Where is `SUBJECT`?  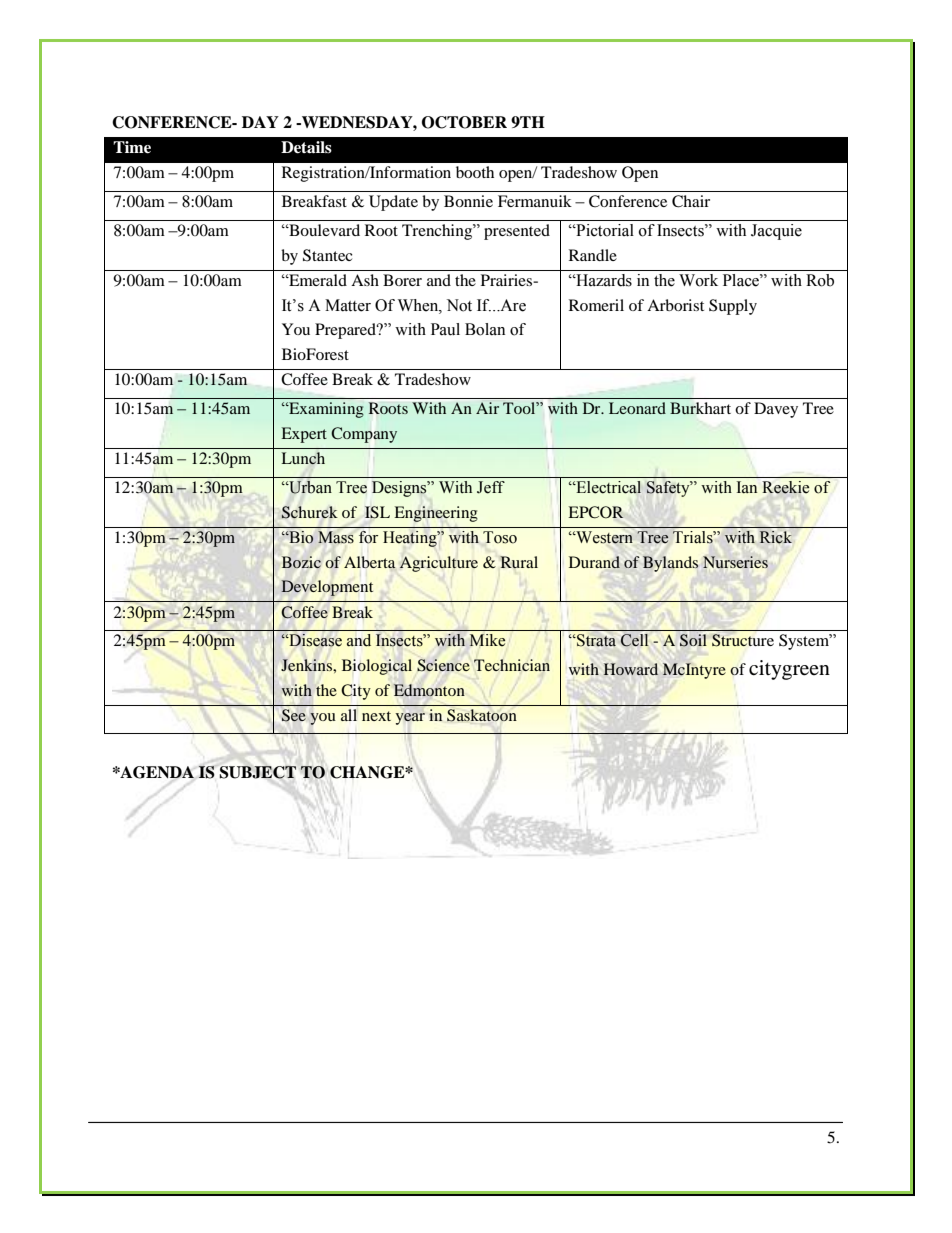
SUBJECT is located at coordinates (258, 772).
